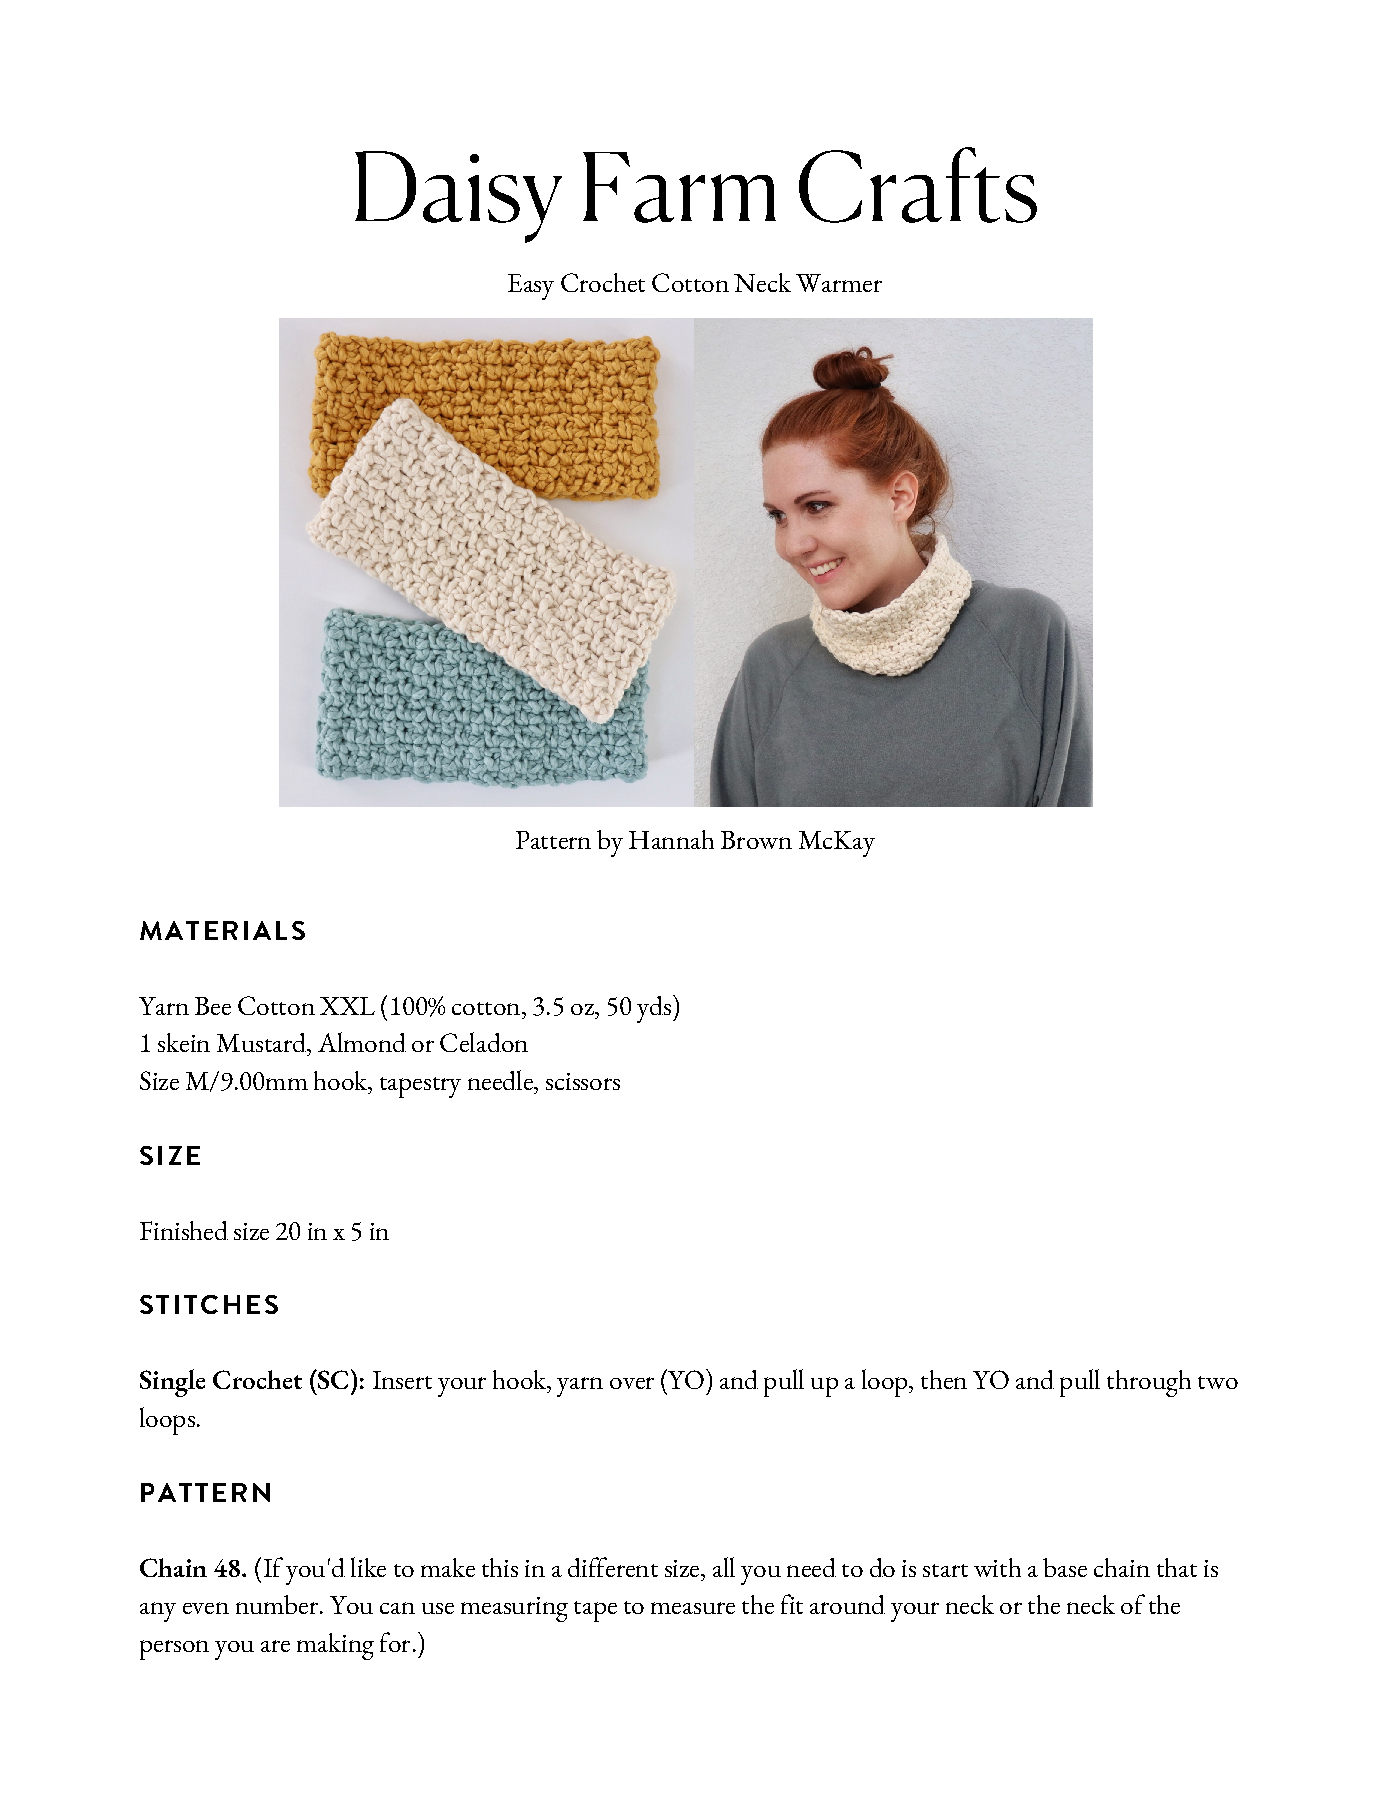 This document has height=1798, width=1389. I want to click on Crafts, so click(918, 185).
